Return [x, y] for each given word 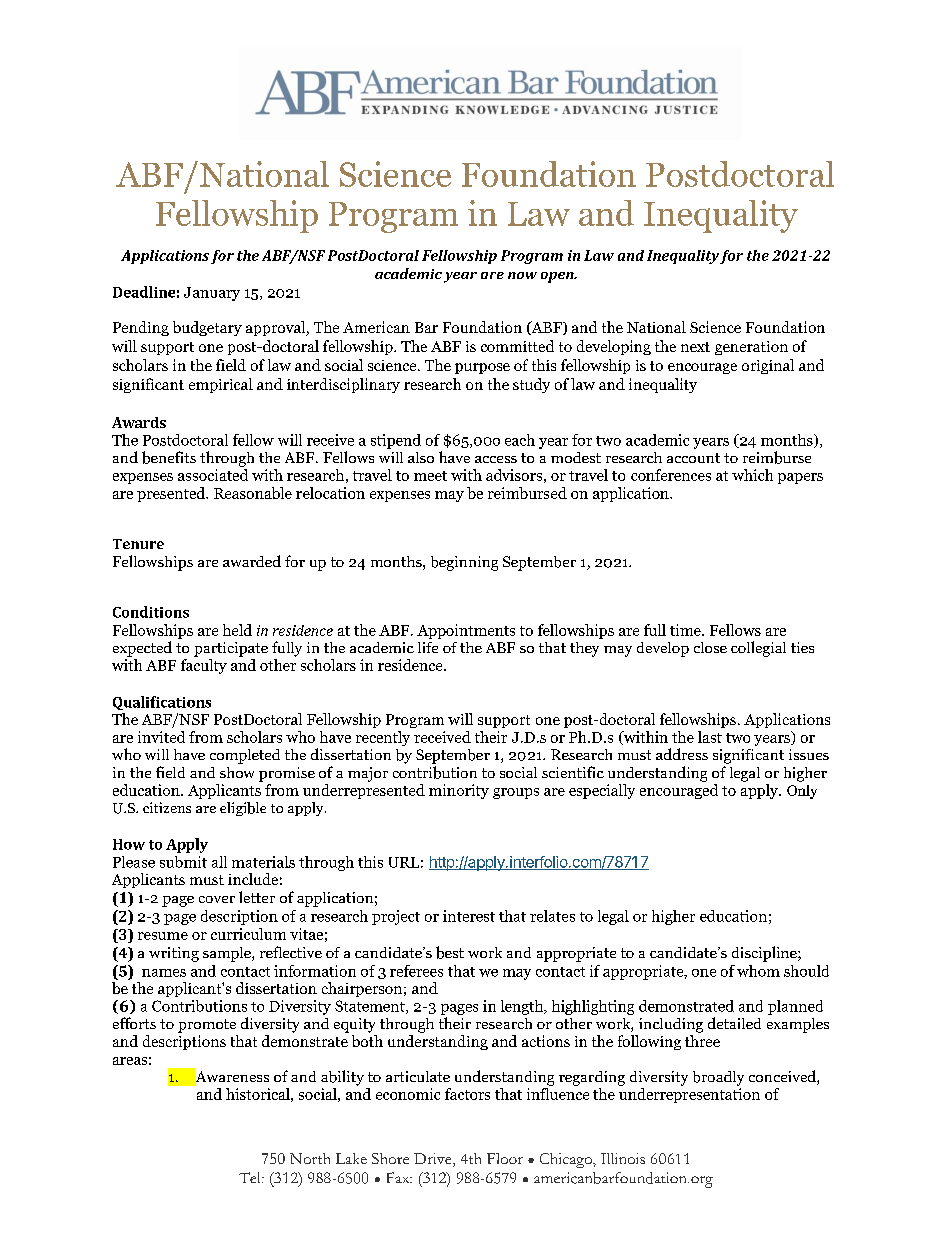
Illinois [623, 1158]
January [212, 294]
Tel [251, 1177]
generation [751, 348]
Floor [505, 1158]
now [522, 275]
